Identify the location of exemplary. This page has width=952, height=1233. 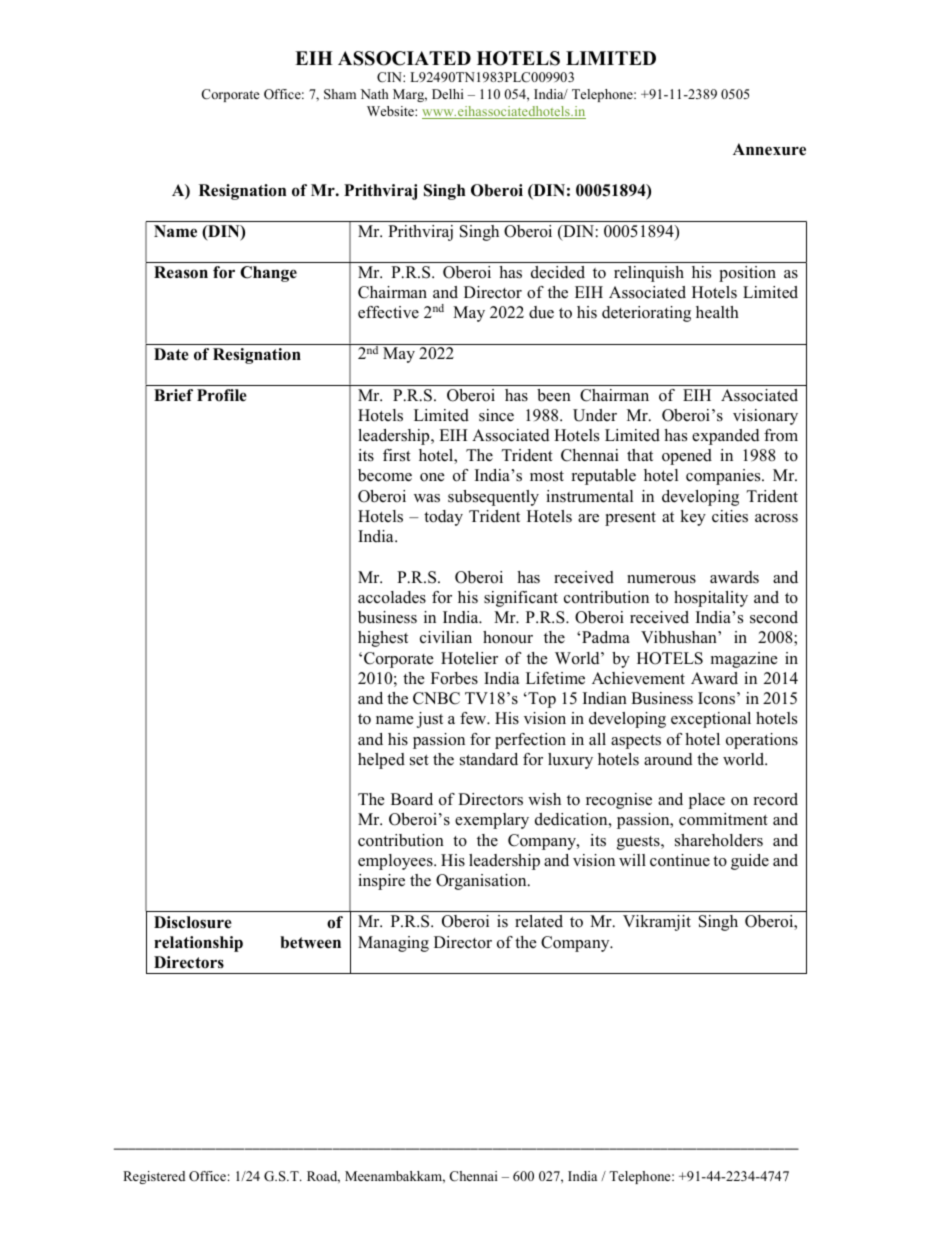
(492, 821).
